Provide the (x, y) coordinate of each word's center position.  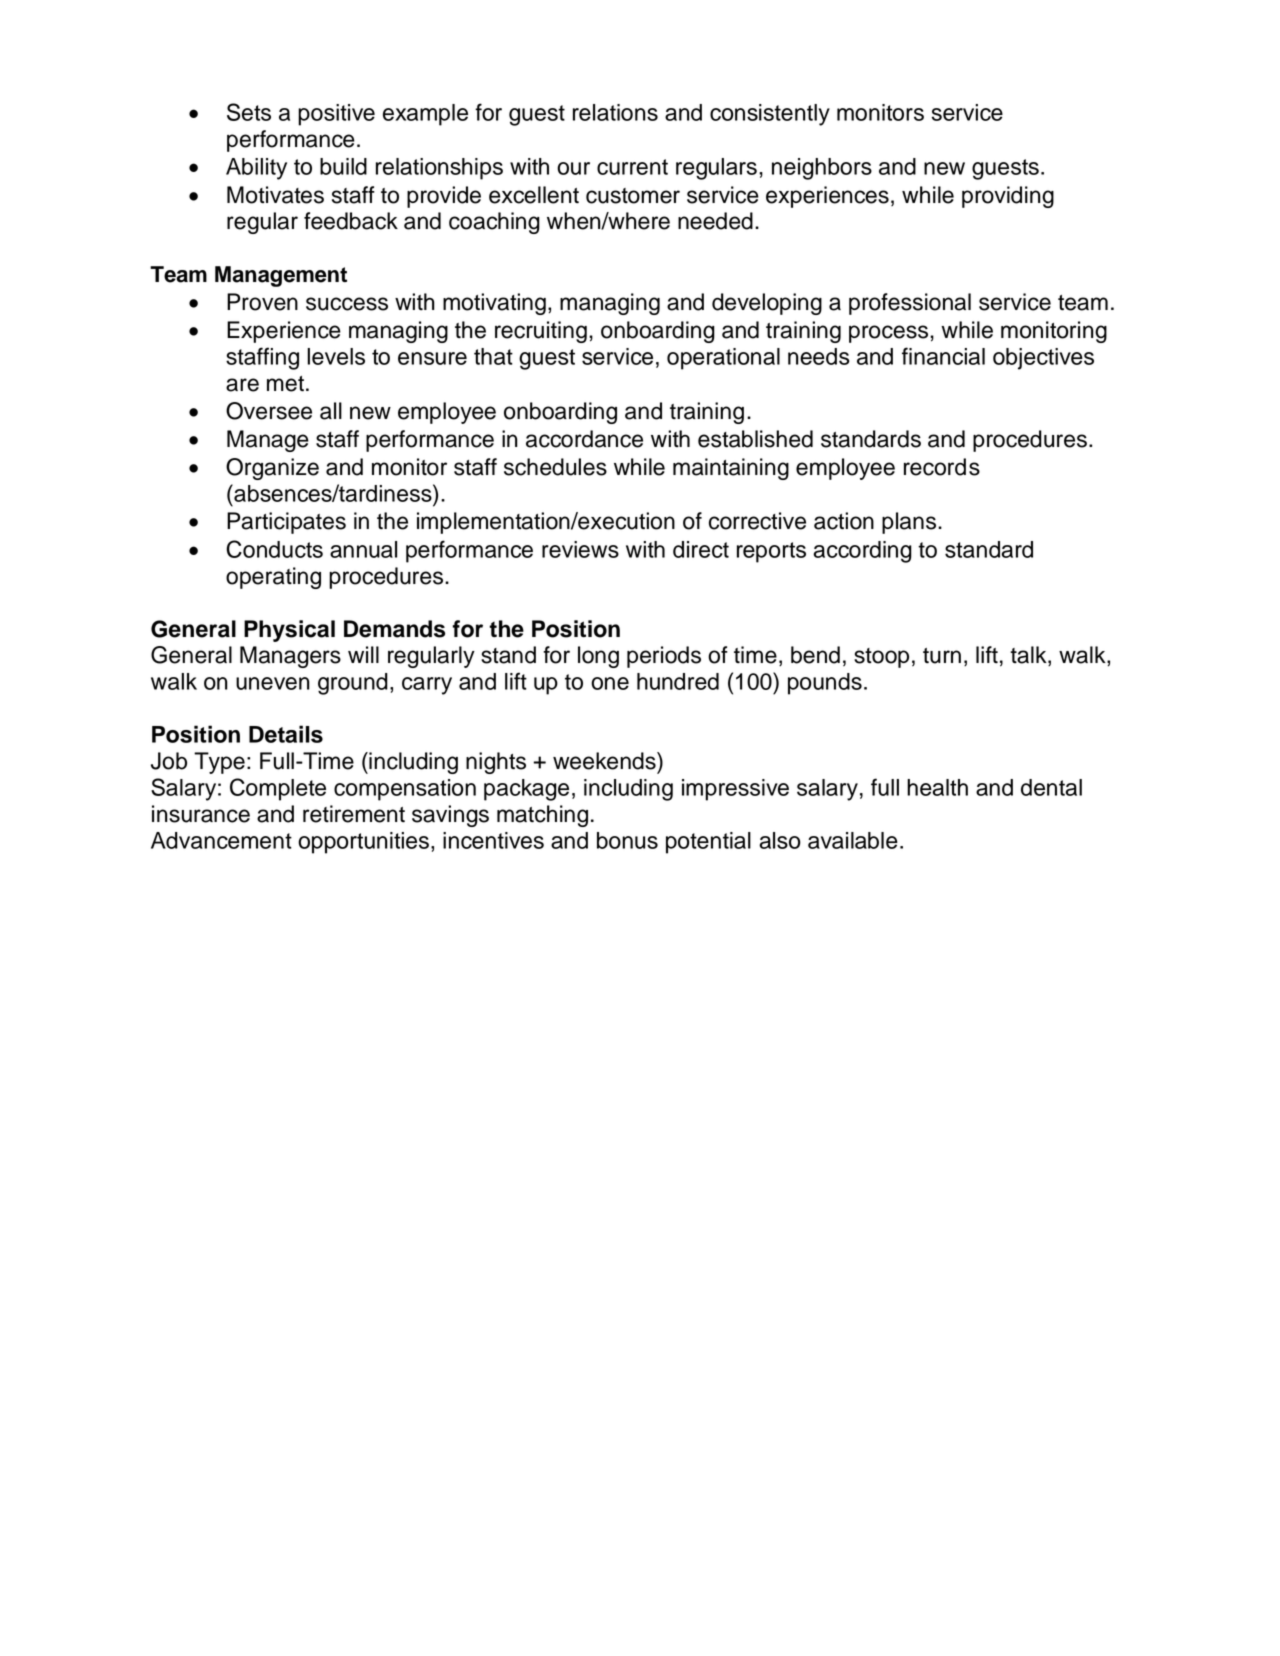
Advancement (221, 840)
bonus (627, 840)
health (937, 787)
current (632, 167)
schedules (555, 467)
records (942, 467)
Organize (272, 469)
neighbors (822, 169)
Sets (249, 112)
